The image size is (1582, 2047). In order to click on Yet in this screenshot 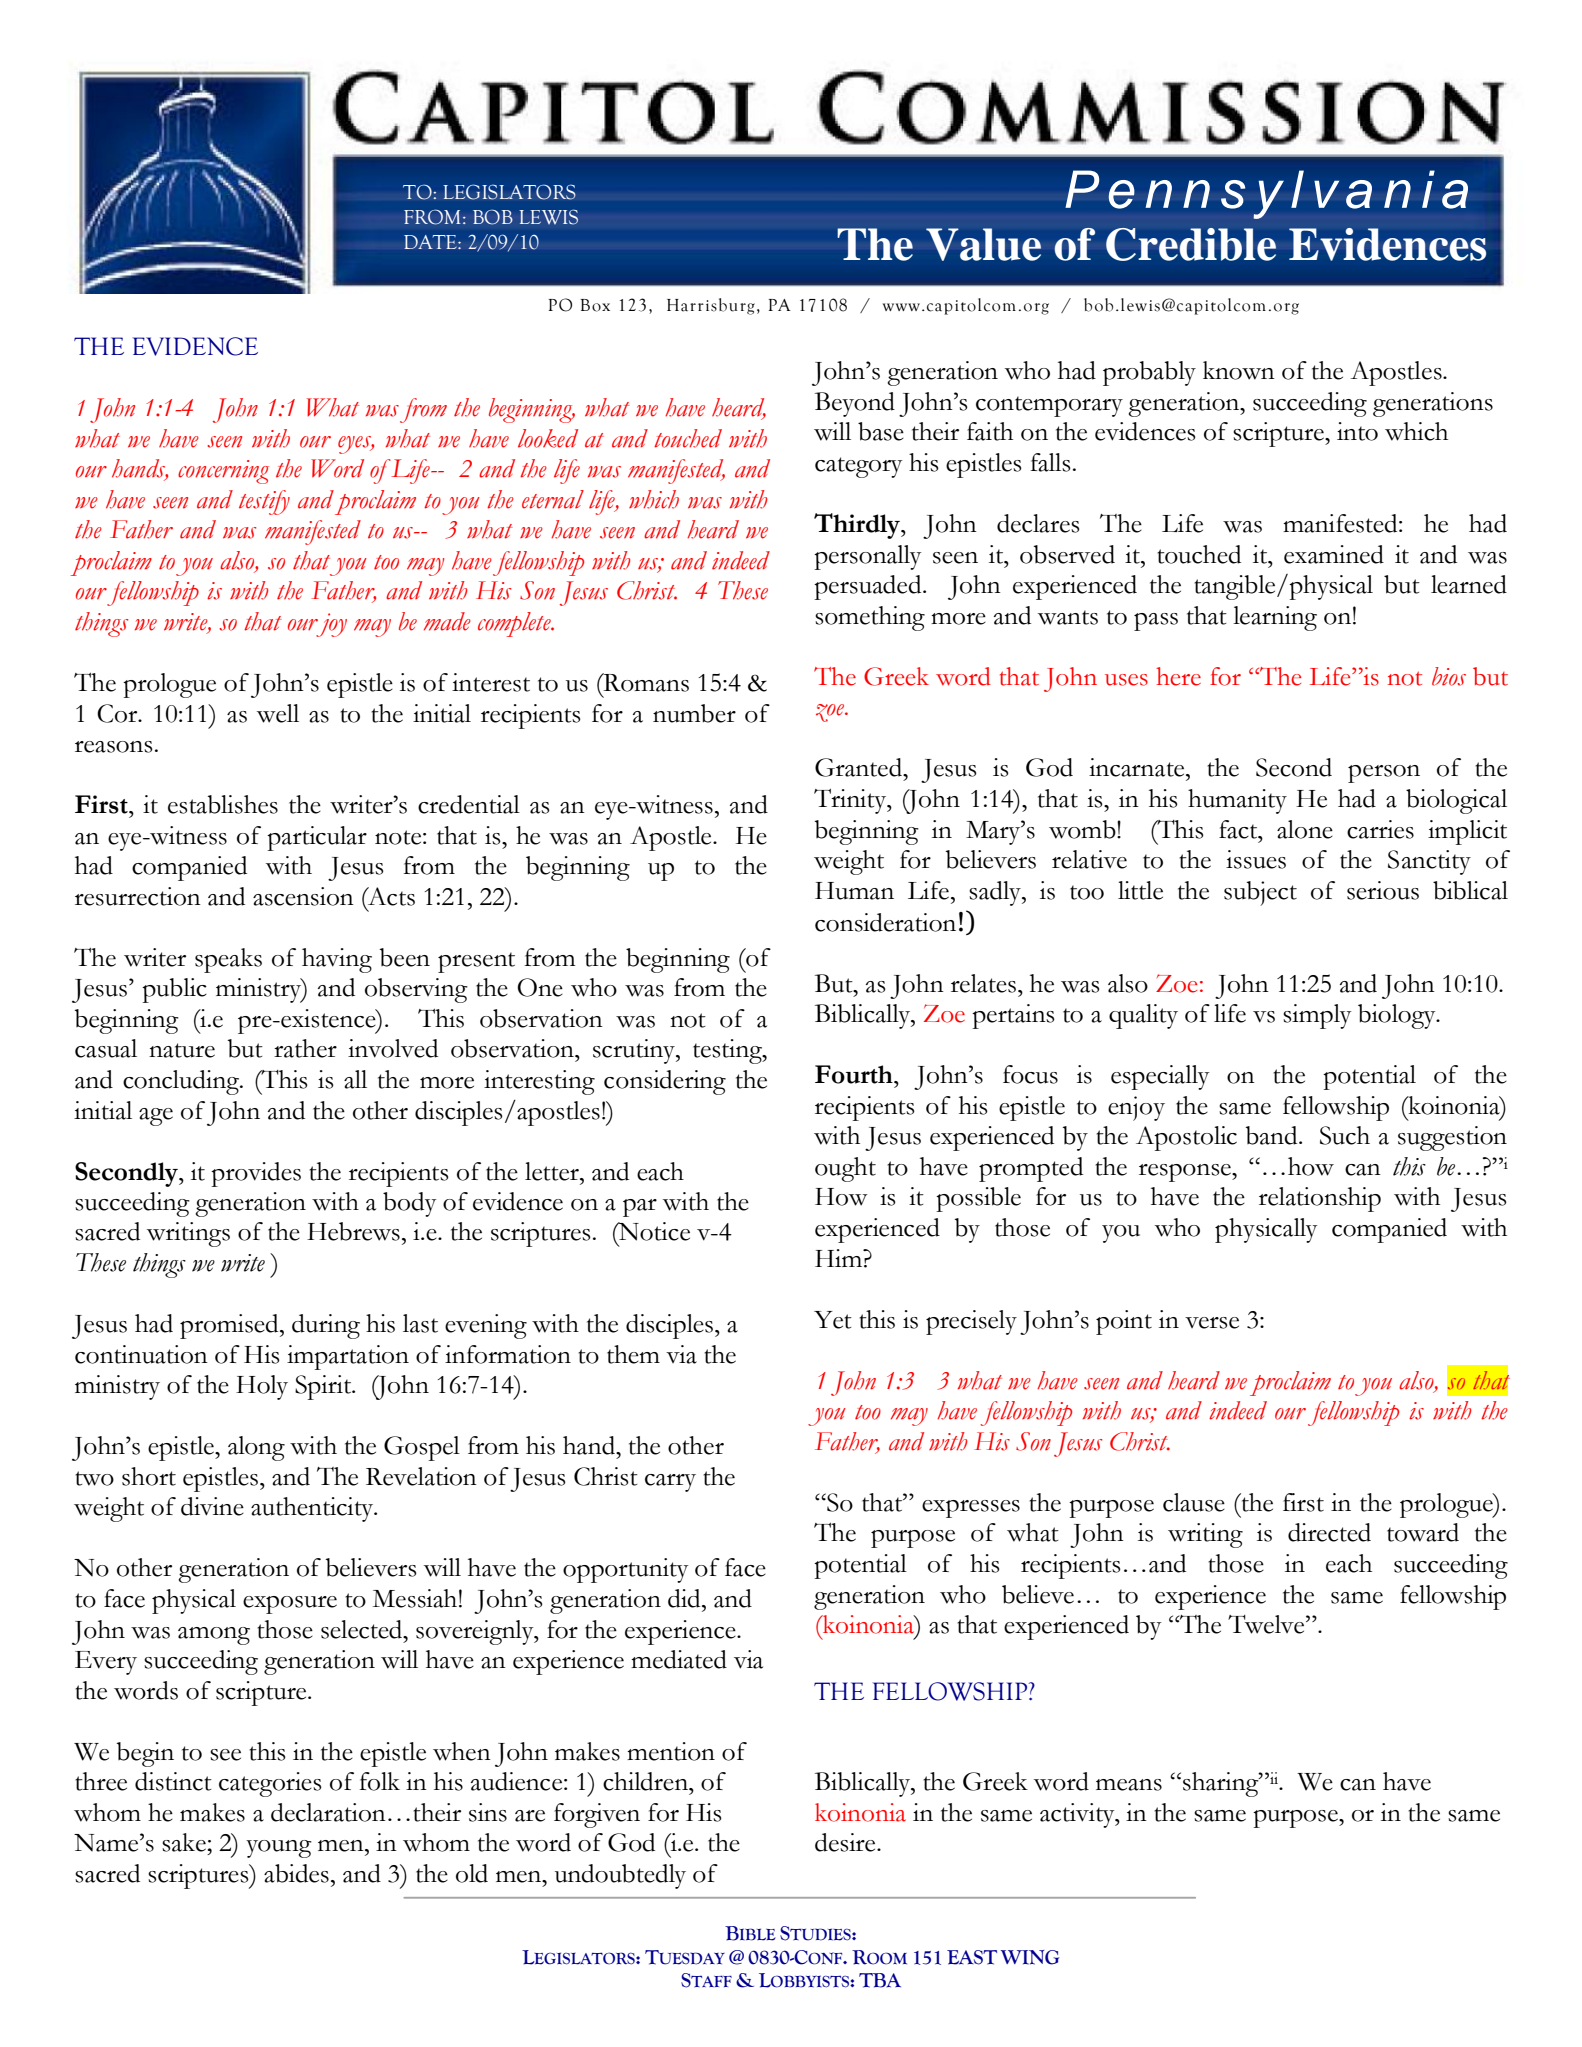, I will do `click(833, 1320)`.
